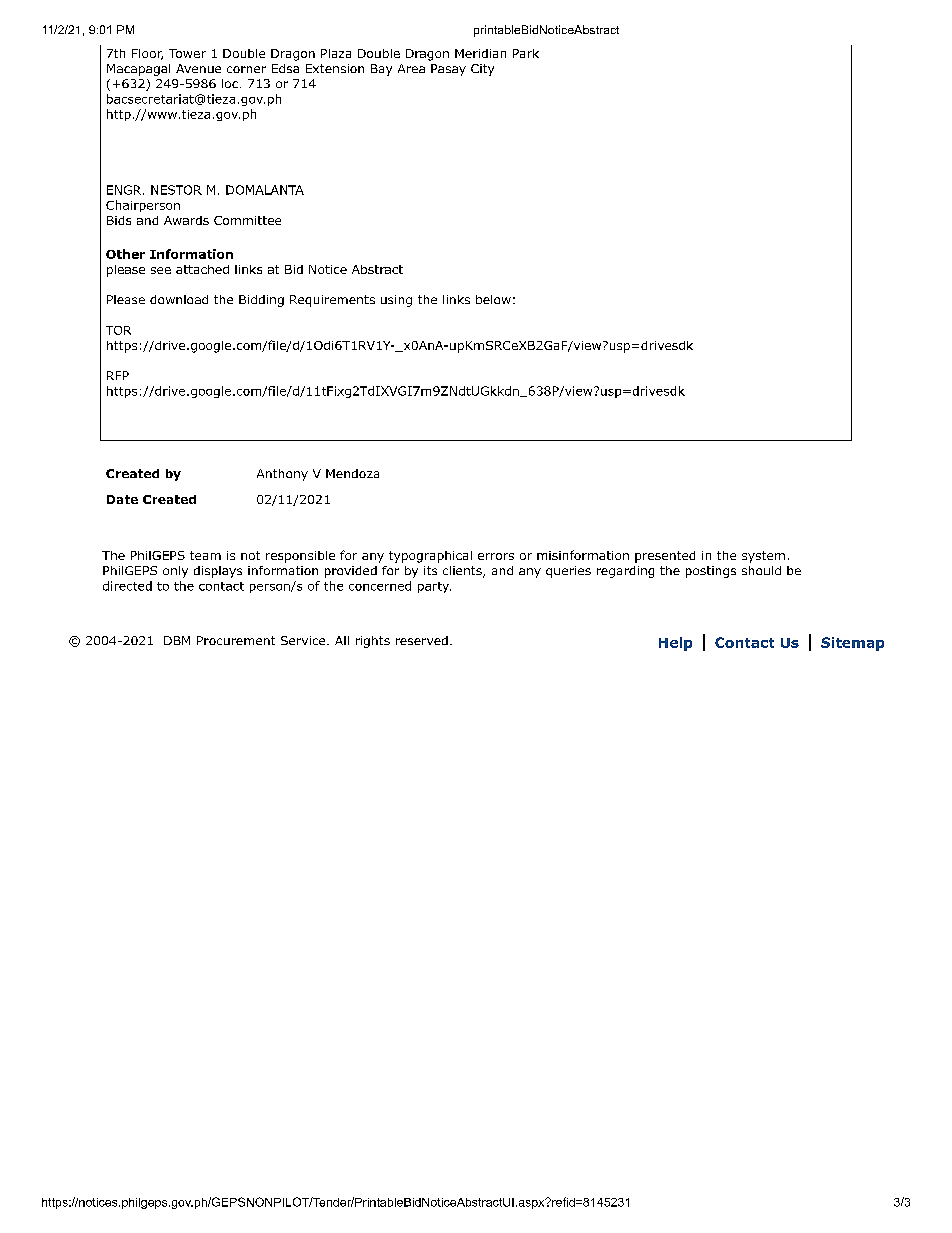 The image size is (952, 1233). Describe the element at coordinates (396, 301) in the screenshot. I see `using` at that location.
